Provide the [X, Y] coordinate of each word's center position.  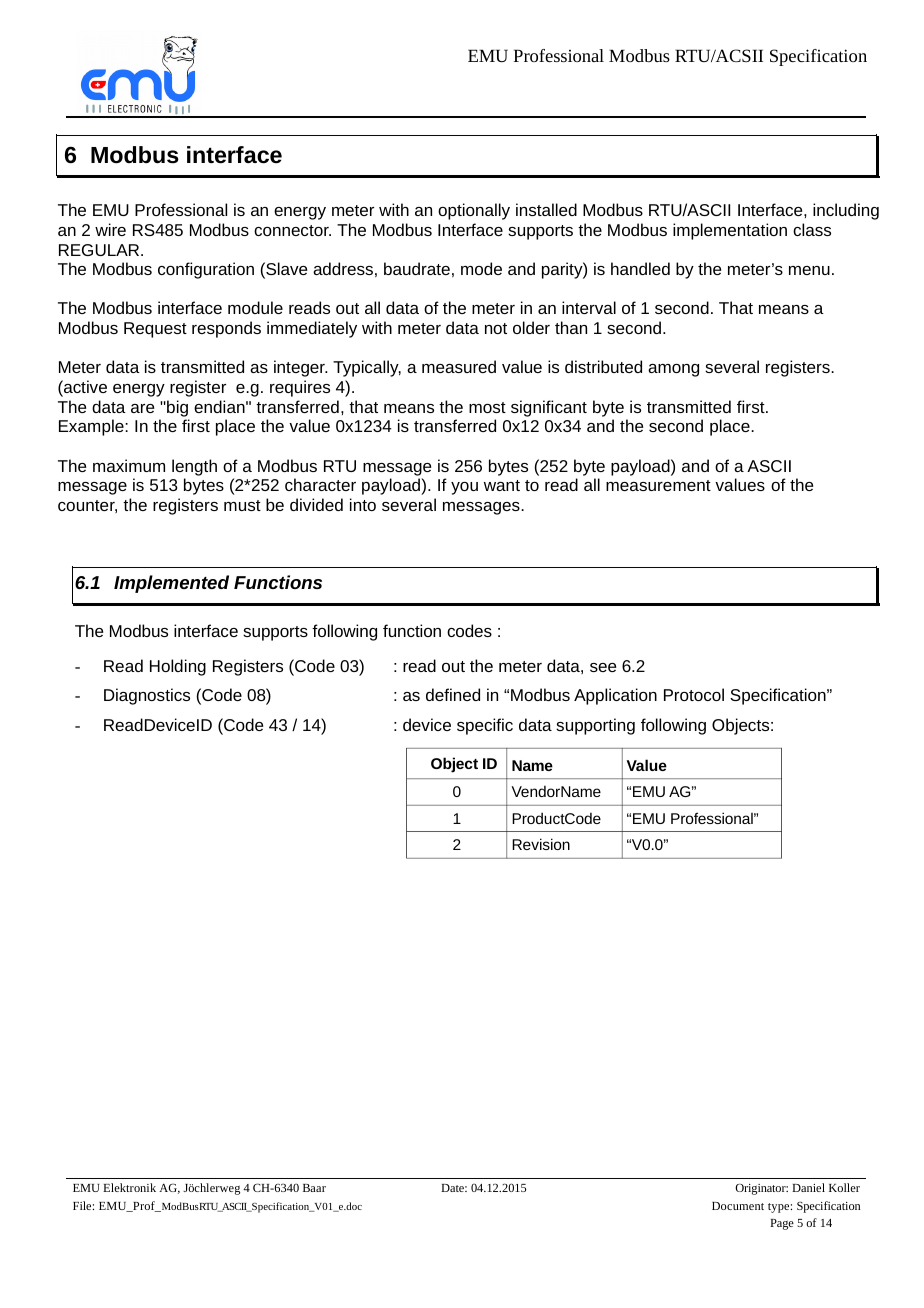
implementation [730, 231]
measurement [658, 485]
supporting [595, 726]
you [464, 488]
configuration [206, 270]
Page [782, 1224]
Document [738, 1206]
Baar [314, 1188]
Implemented [171, 584]
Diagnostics [147, 696]
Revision [541, 844]
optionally [474, 211]
